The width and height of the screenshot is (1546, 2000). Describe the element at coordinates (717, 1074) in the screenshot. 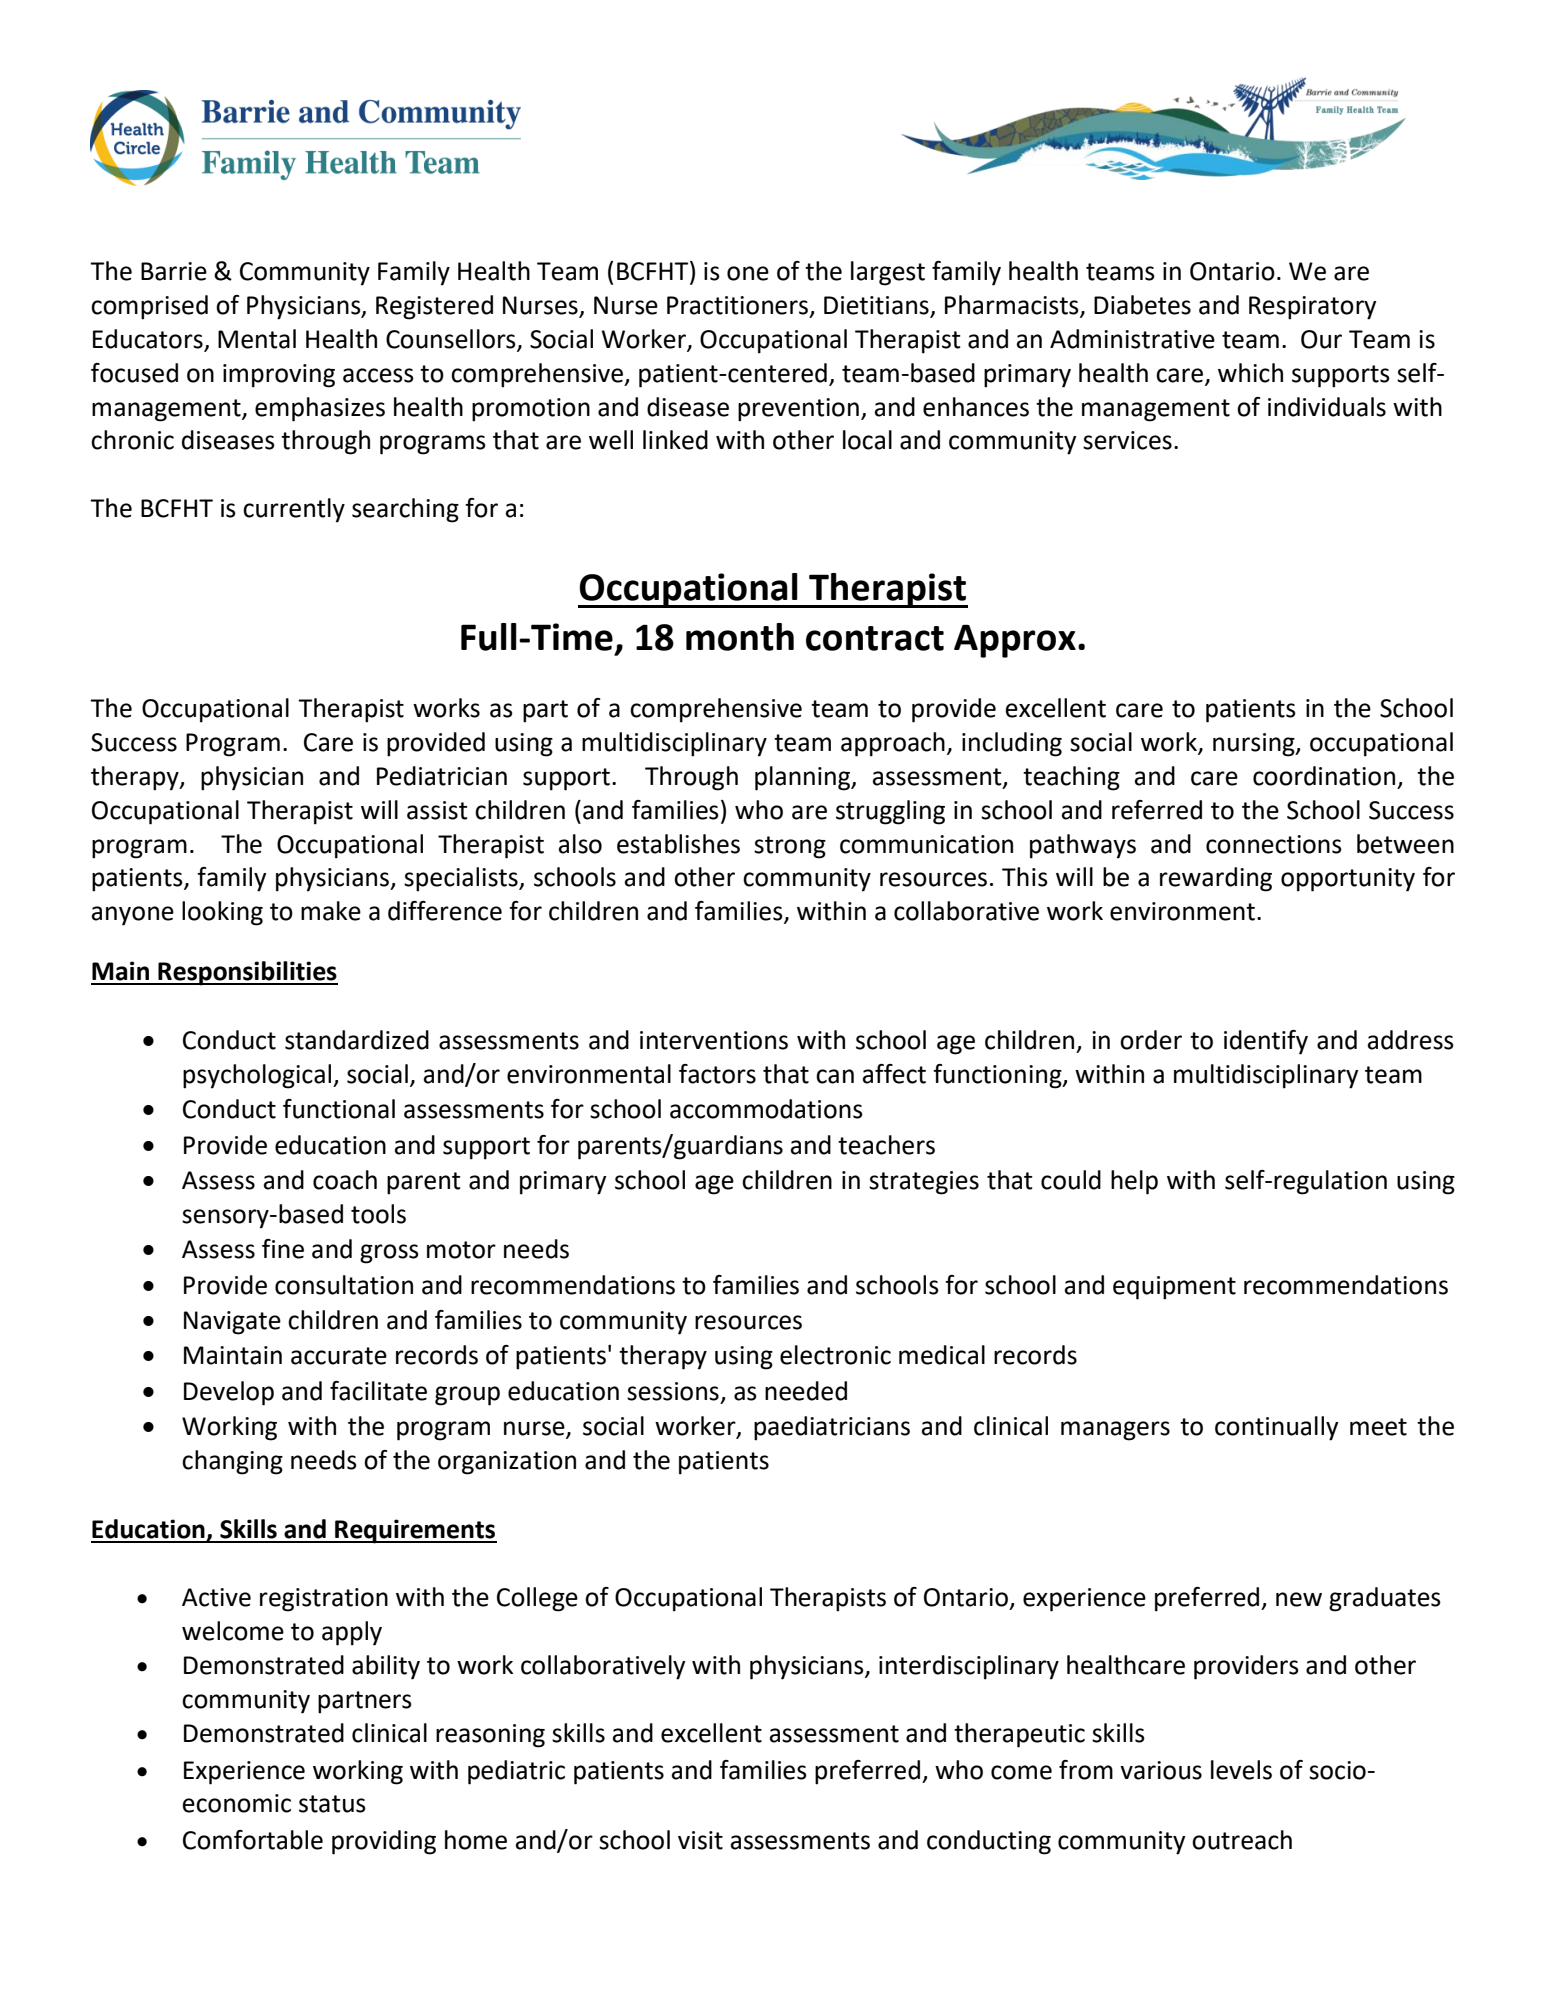

I see `factors` at that location.
